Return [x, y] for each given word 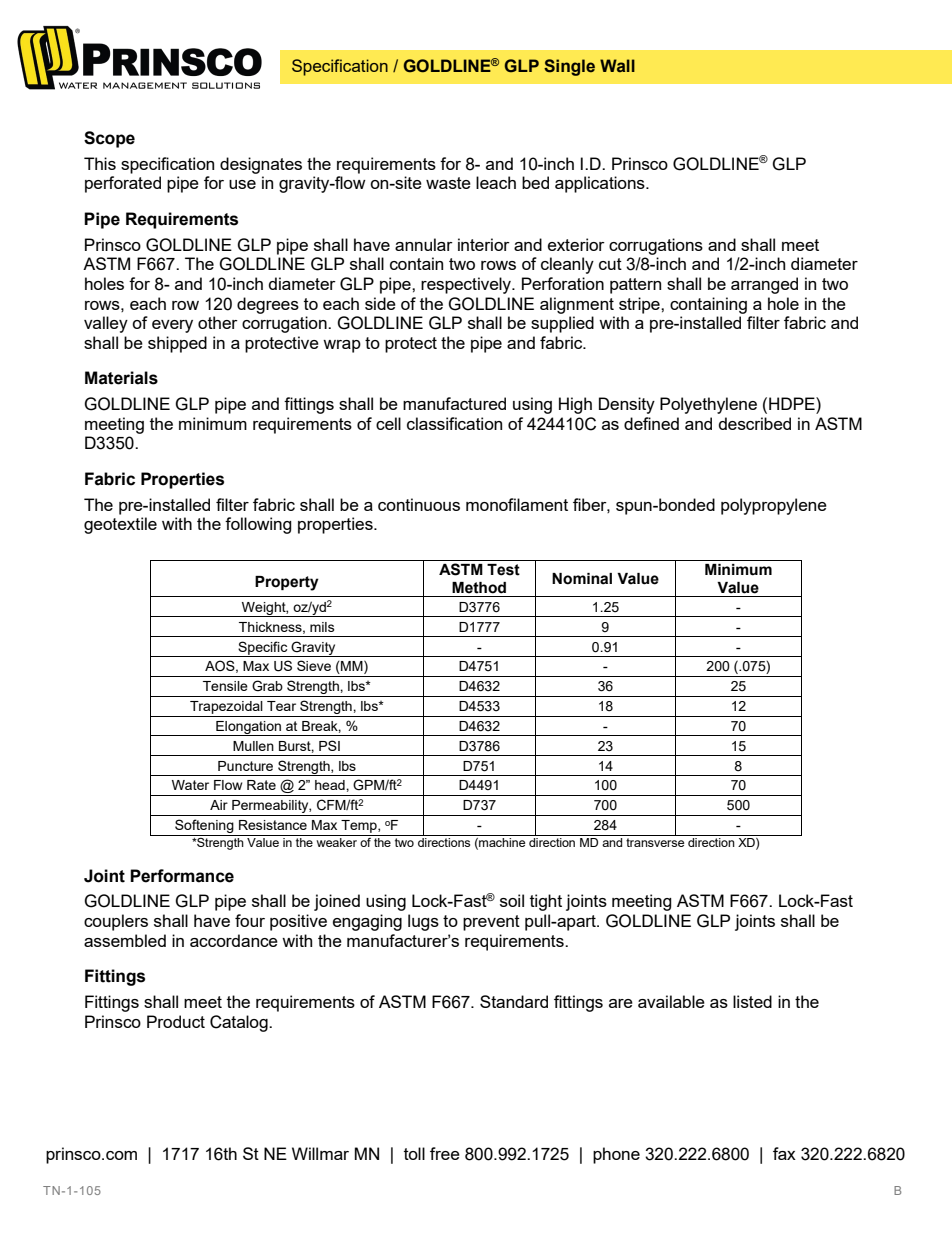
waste [448, 183]
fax [784, 1153]
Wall [617, 65]
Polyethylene [708, 405]
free [445, 1153]
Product [176, 1021]
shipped [177, 344]
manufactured [454, 403]
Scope [109, 139]
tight [546, 902]
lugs [423, 922]
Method [479, 588]
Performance [182, 876]
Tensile [225, 686]
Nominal [582, 579]
